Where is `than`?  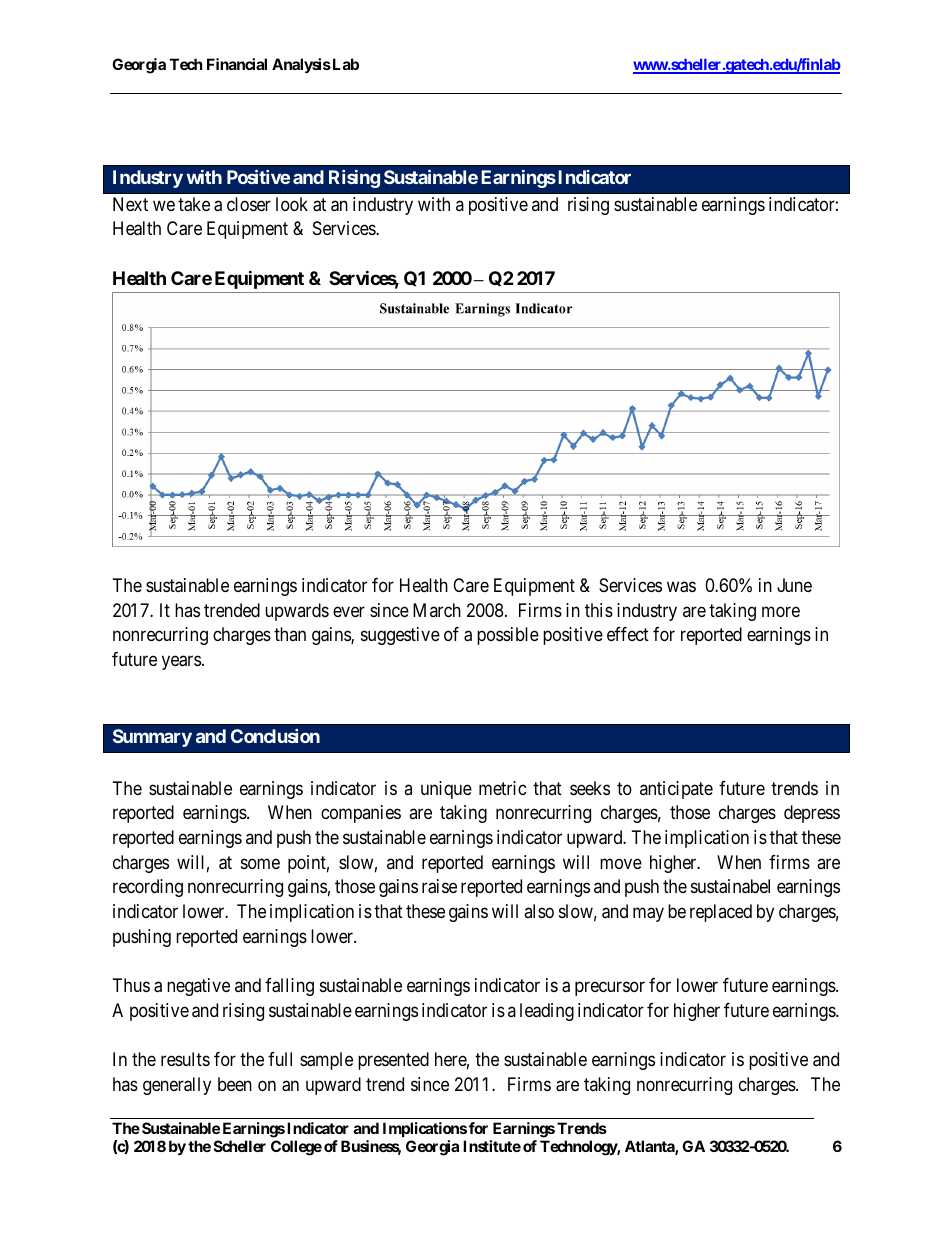
than is located at coordinates (290, 634).
